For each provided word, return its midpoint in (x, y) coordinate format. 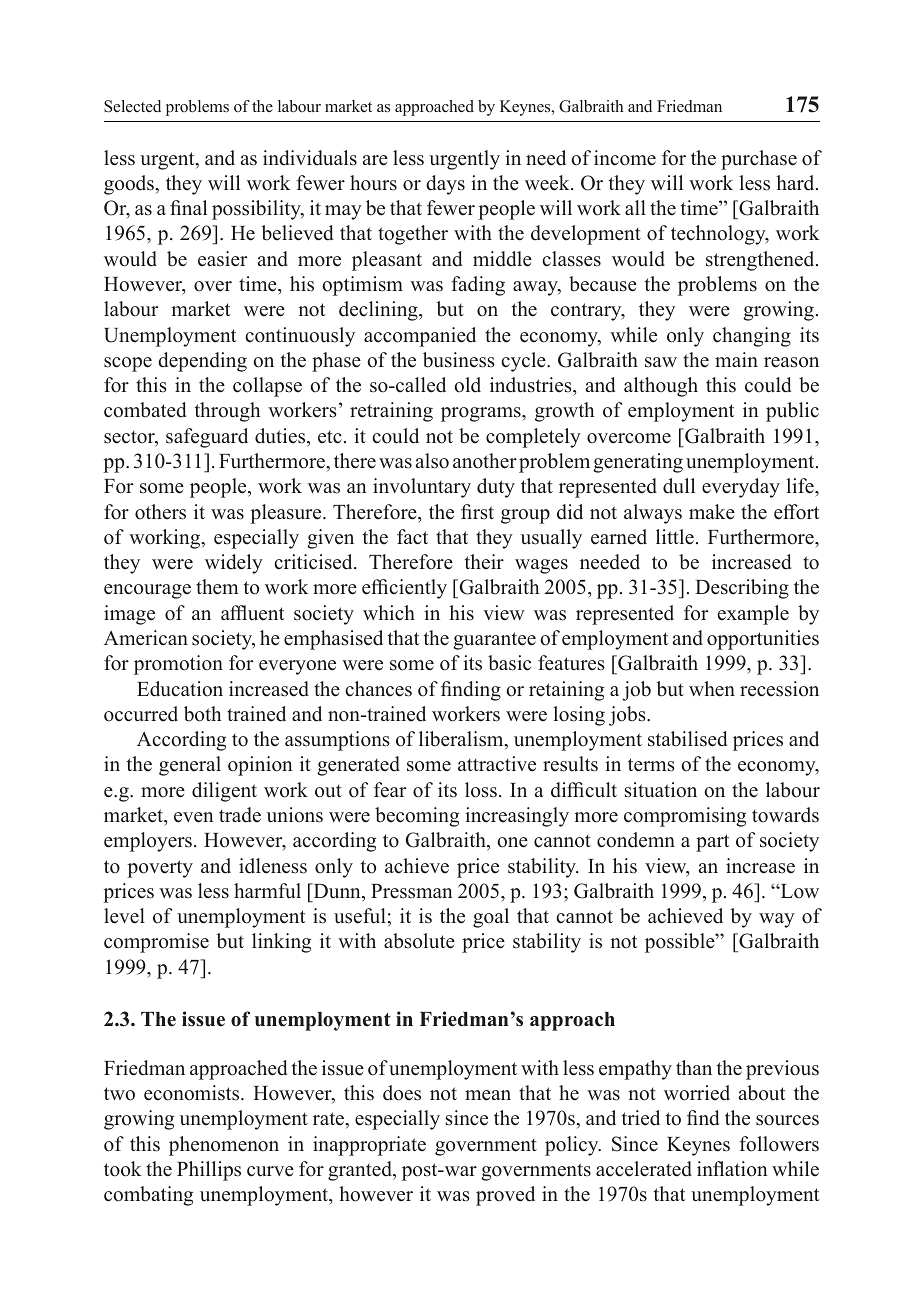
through (227, 412)
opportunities (763, 640)
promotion (178, 665)
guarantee (494, 641)
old (467, 385)
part (712, 843)
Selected (132, 106)
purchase (759, 160)
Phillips (209, 1171)
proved (505, 1196)
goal (491, 918)
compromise (156, 943)
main (736, 359)
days (445, 185)
